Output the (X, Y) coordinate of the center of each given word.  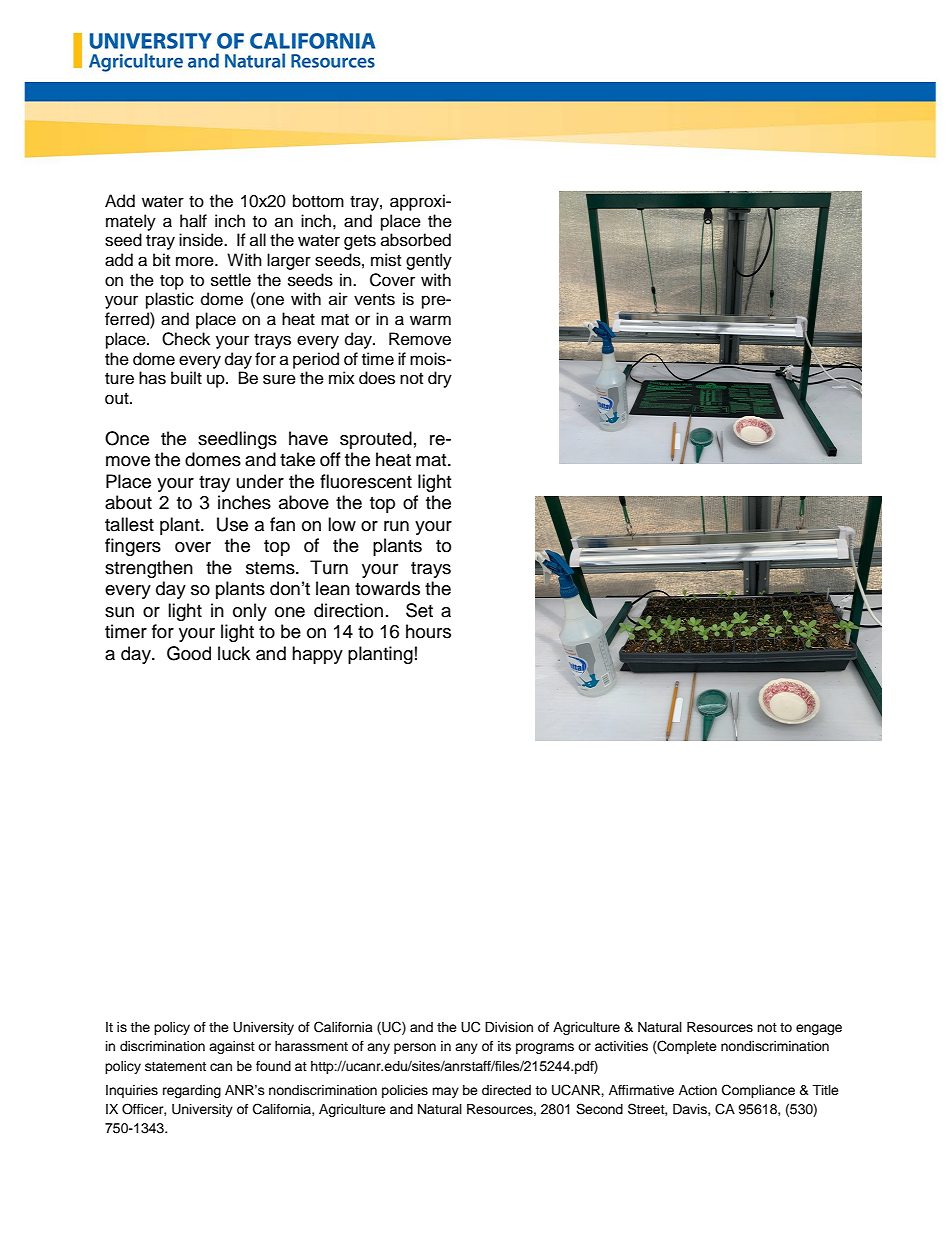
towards (387, 588)
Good (189, 653)
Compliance (758, 1091)
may (445, 1092)
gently (429, 261)
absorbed (416, 240)
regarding (192, 1091)
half (193, 221)
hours (428, 631)
